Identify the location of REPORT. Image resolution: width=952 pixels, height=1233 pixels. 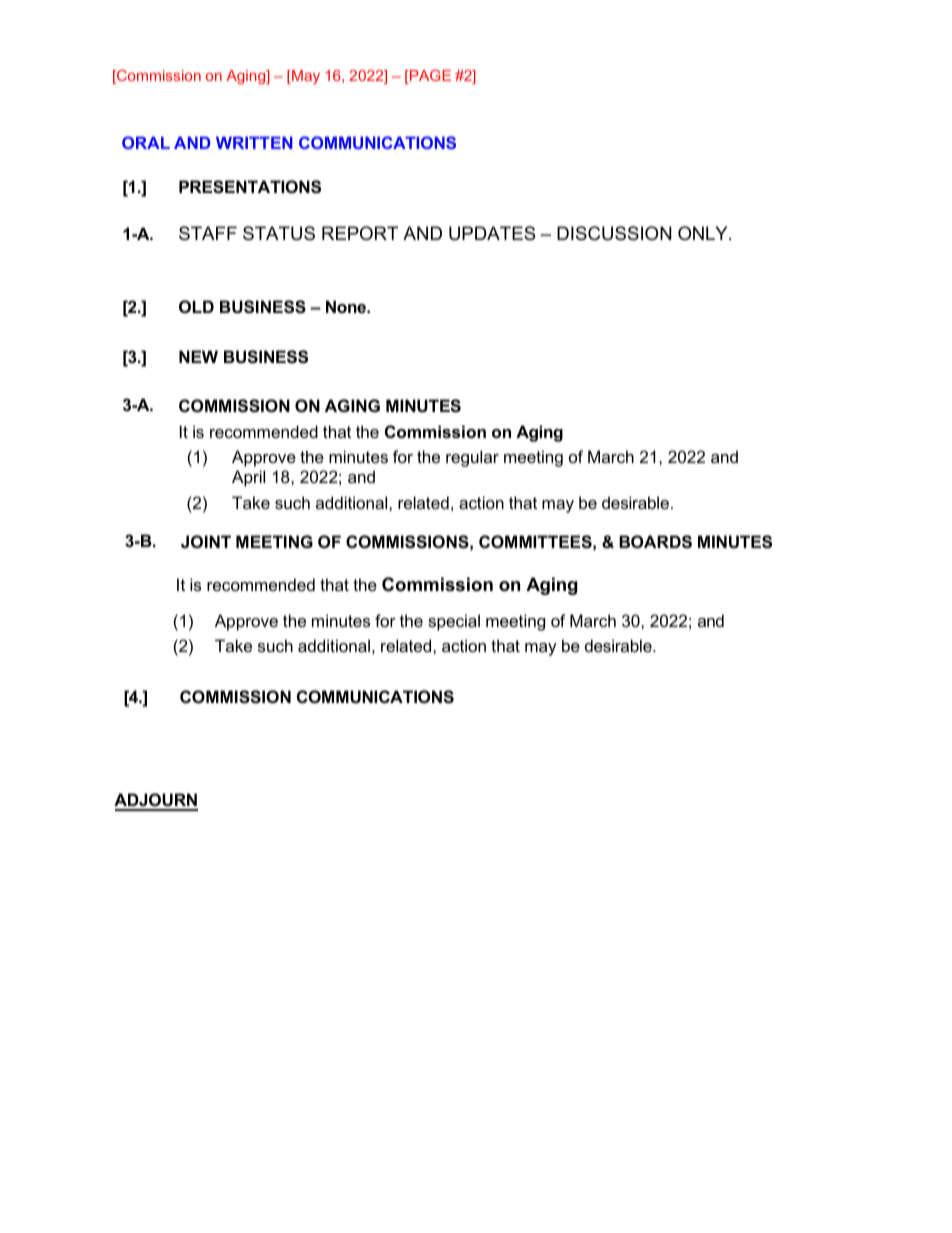
(360, 233).
